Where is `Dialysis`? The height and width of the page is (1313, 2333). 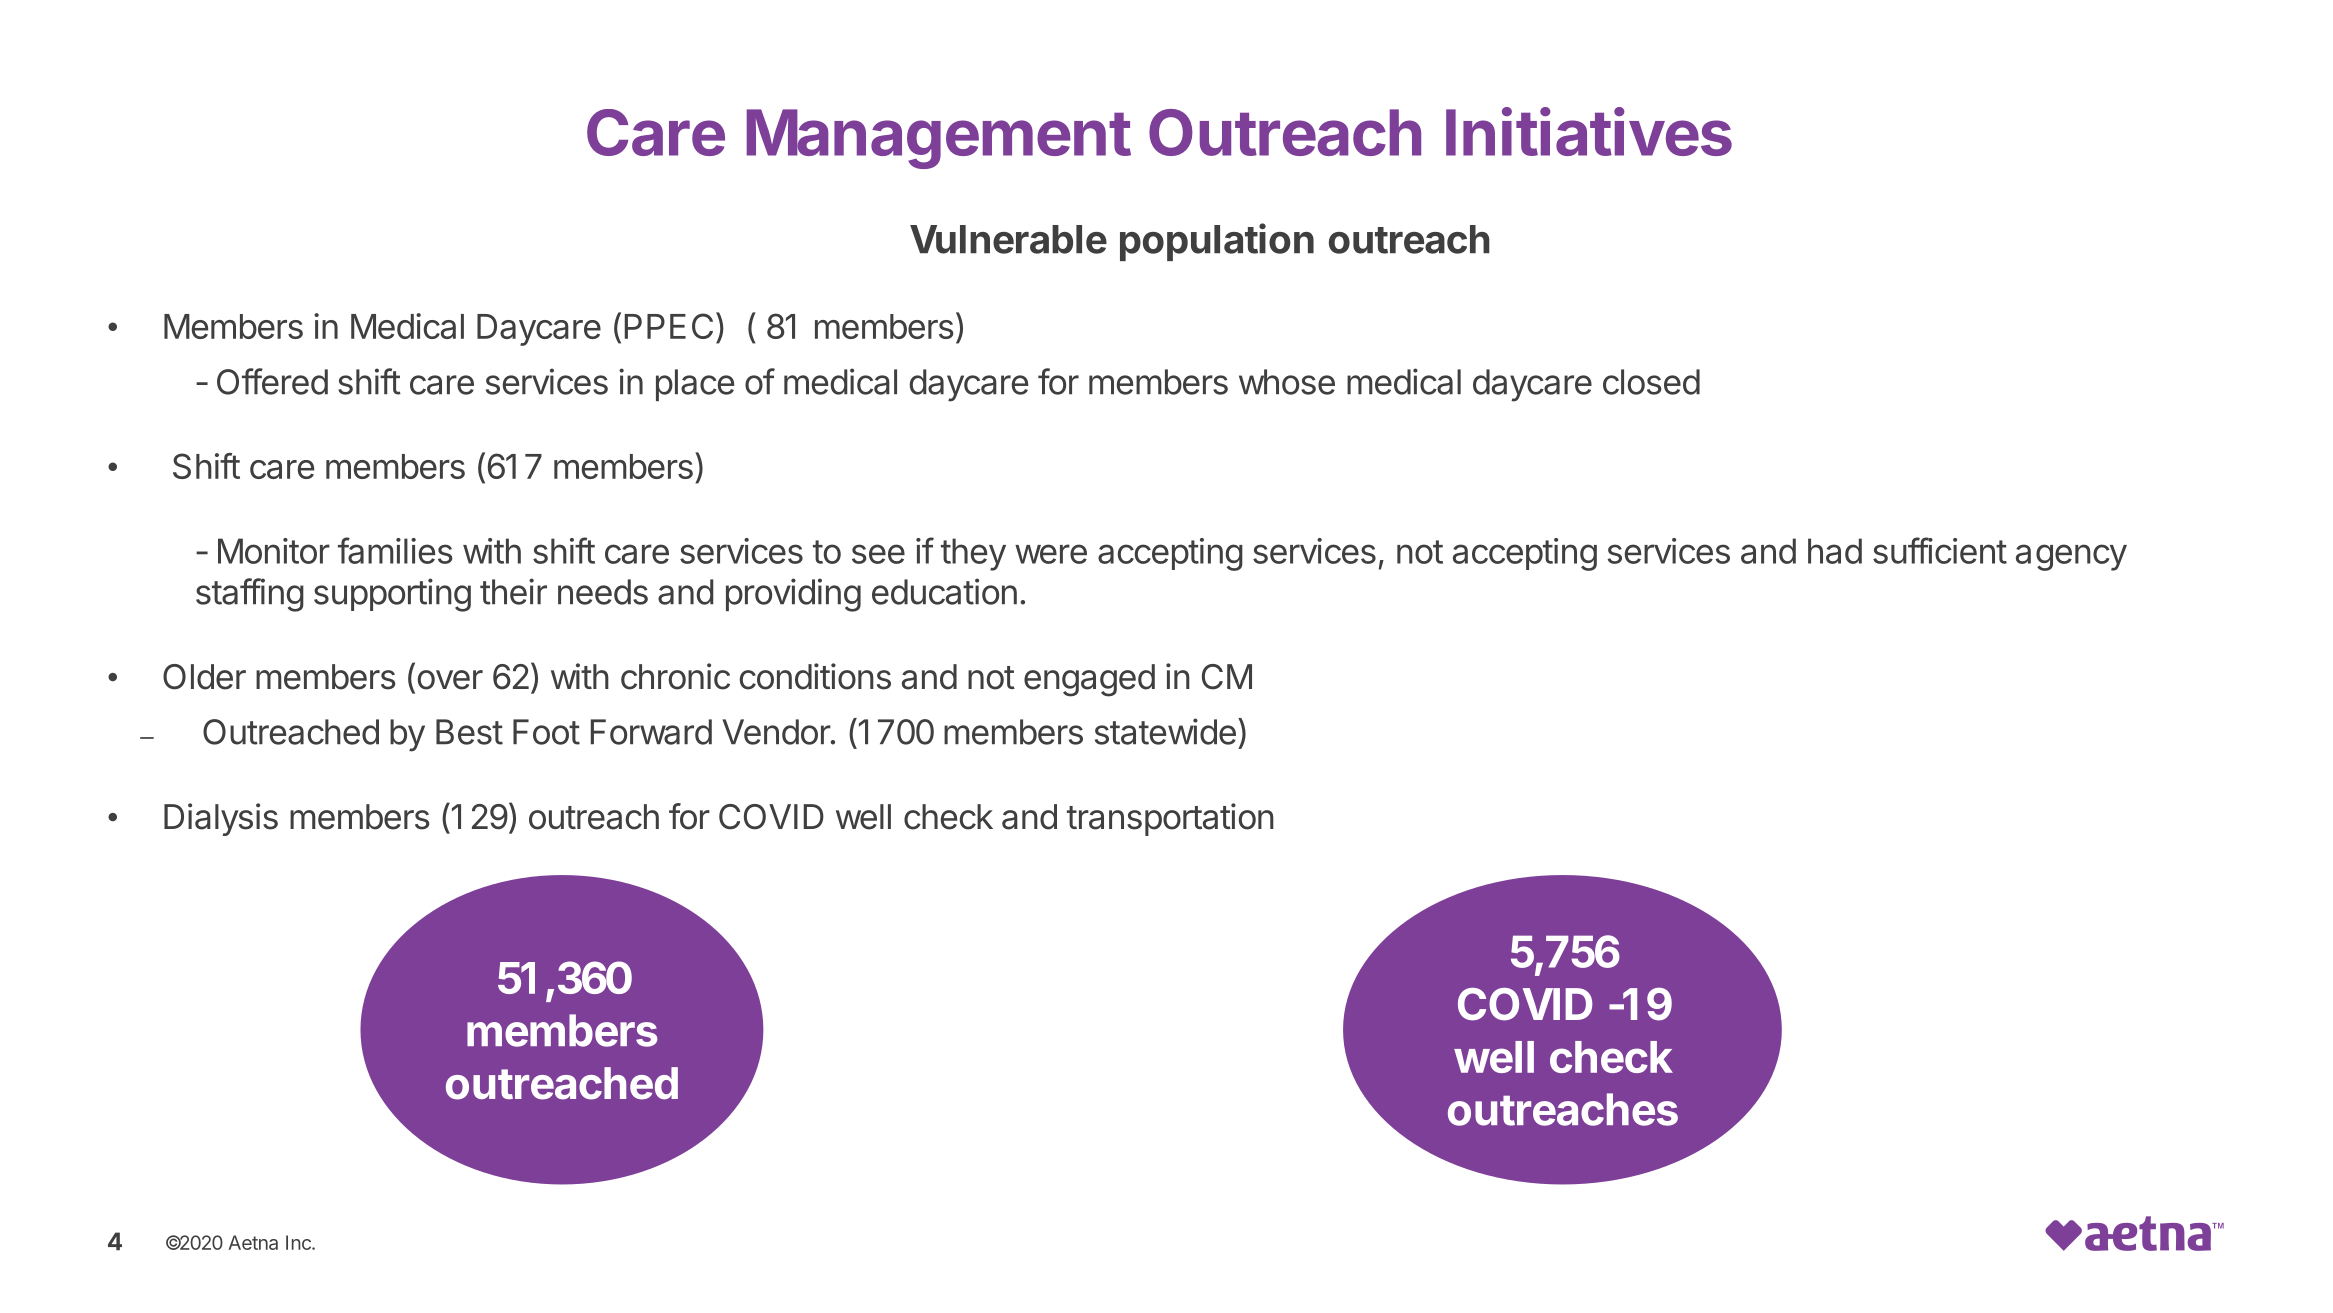 Dialysis is located at coordinates (221, 819).
